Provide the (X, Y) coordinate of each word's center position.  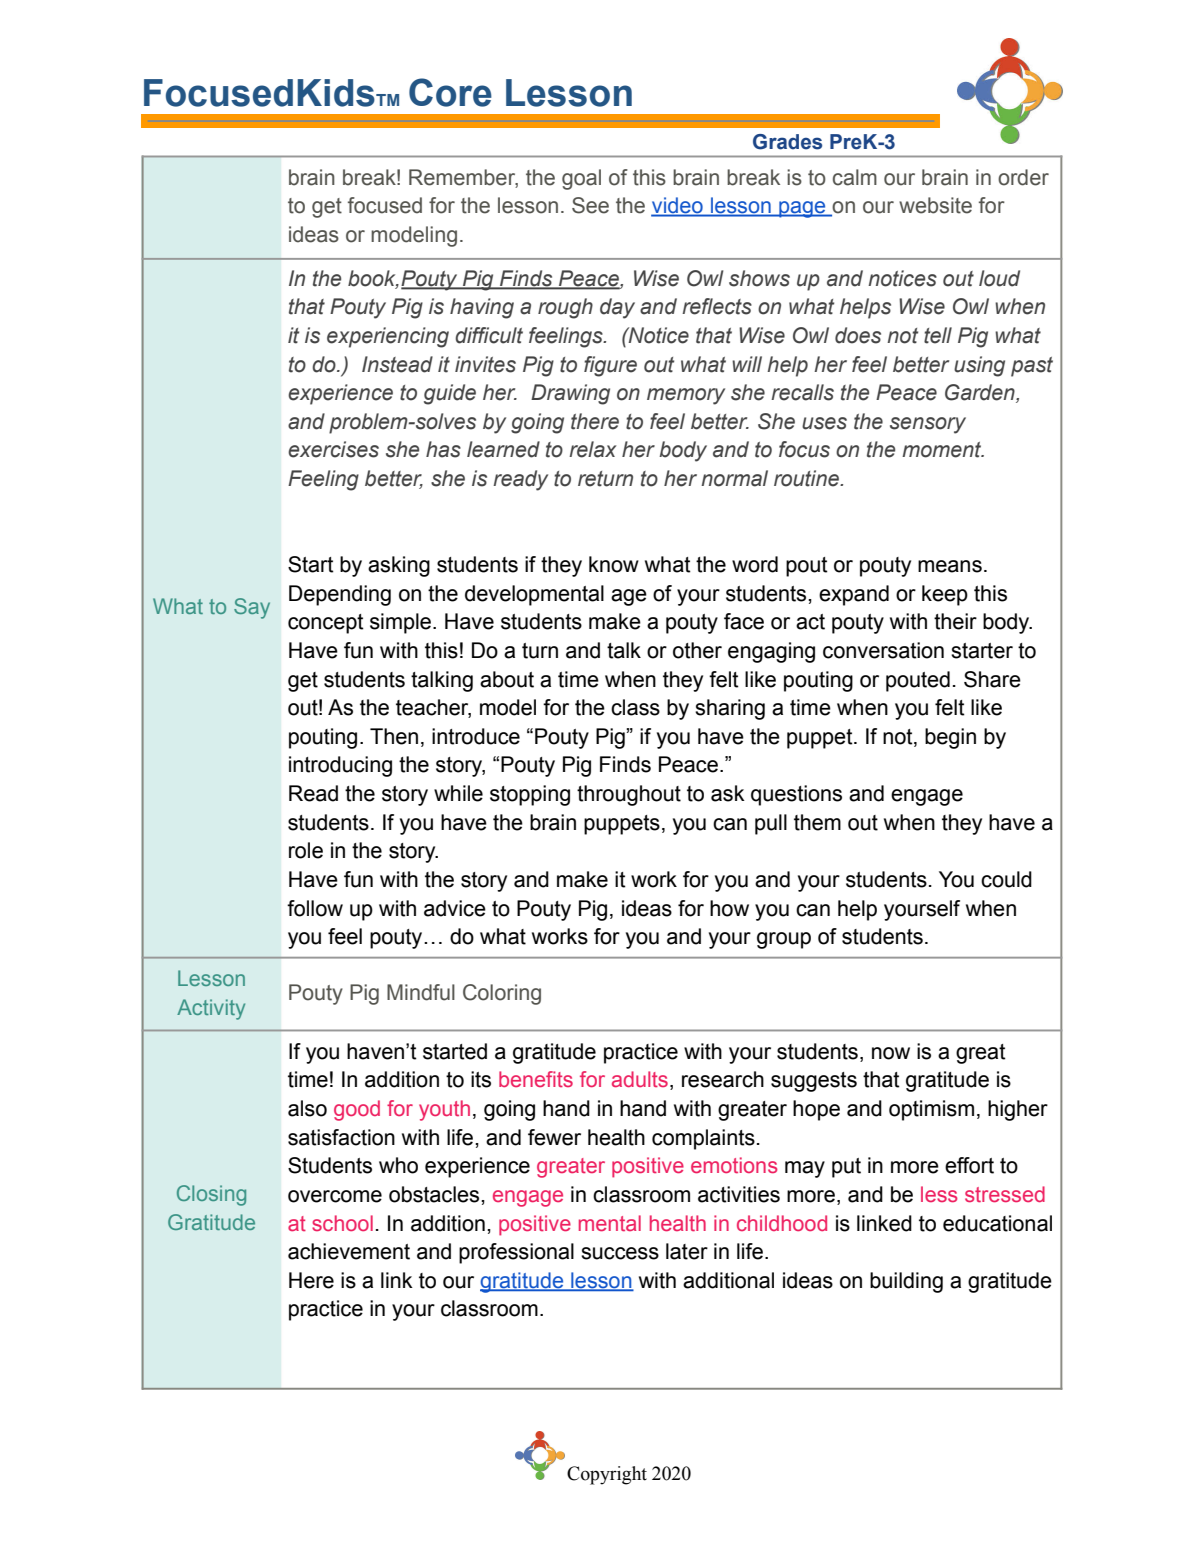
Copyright (607, 1475)
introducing (340, 766)
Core (450, 92)
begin (950, 738)
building (906, 1282)
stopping (530, 795)
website (935, 205)
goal (581, 179)
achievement (349, 1251)
